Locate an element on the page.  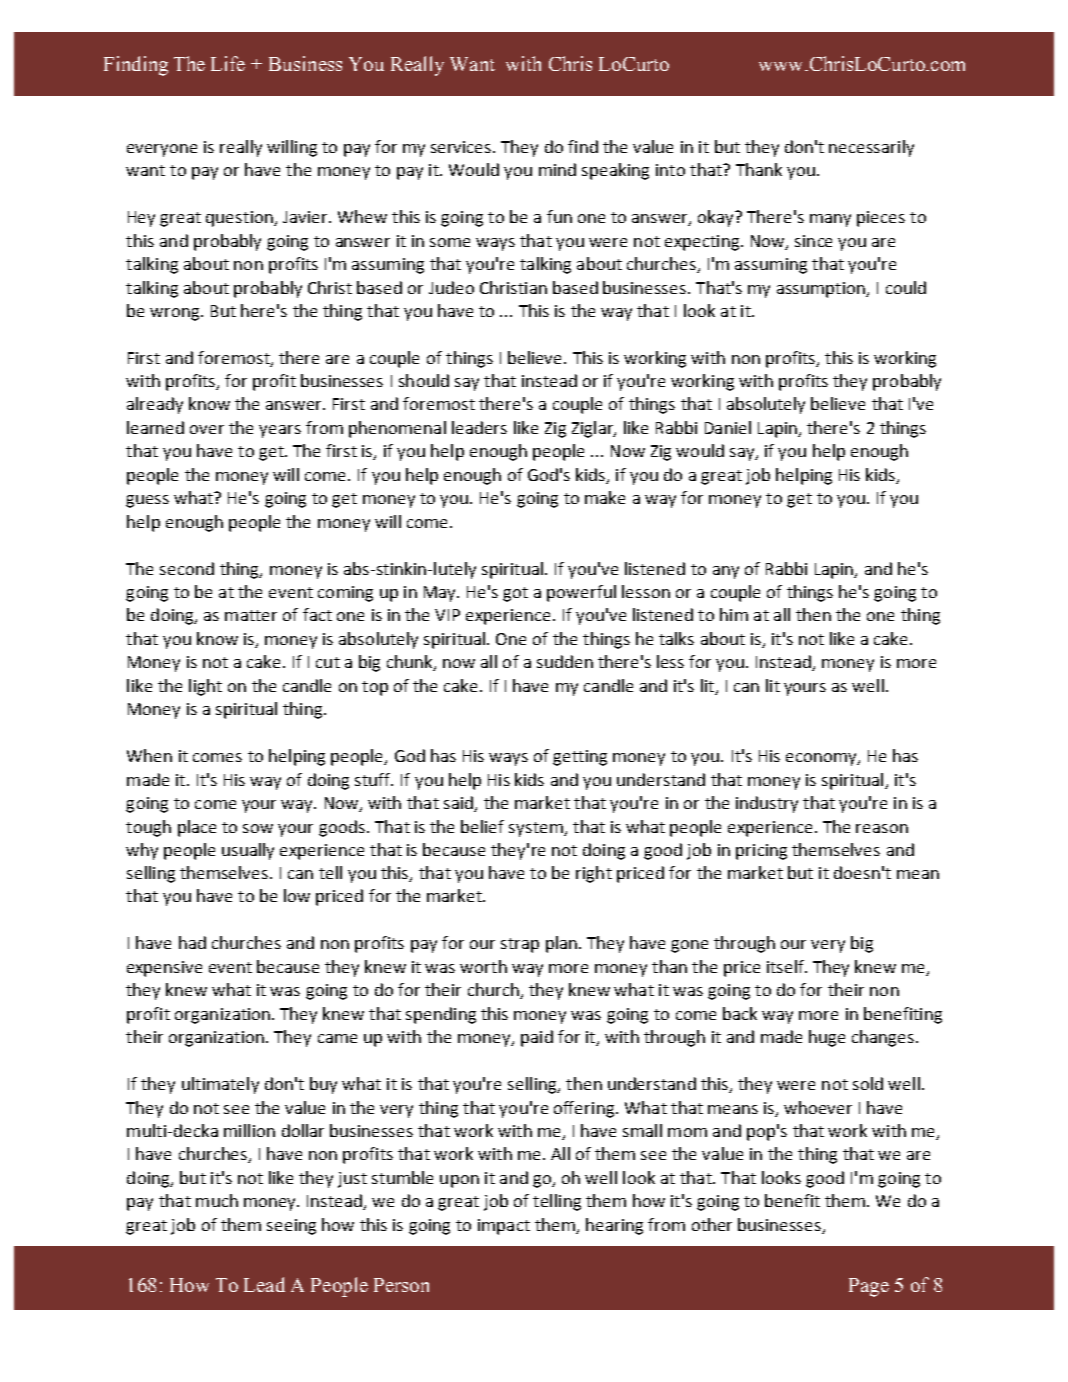
impact is located at coordinates (504, 1227).
